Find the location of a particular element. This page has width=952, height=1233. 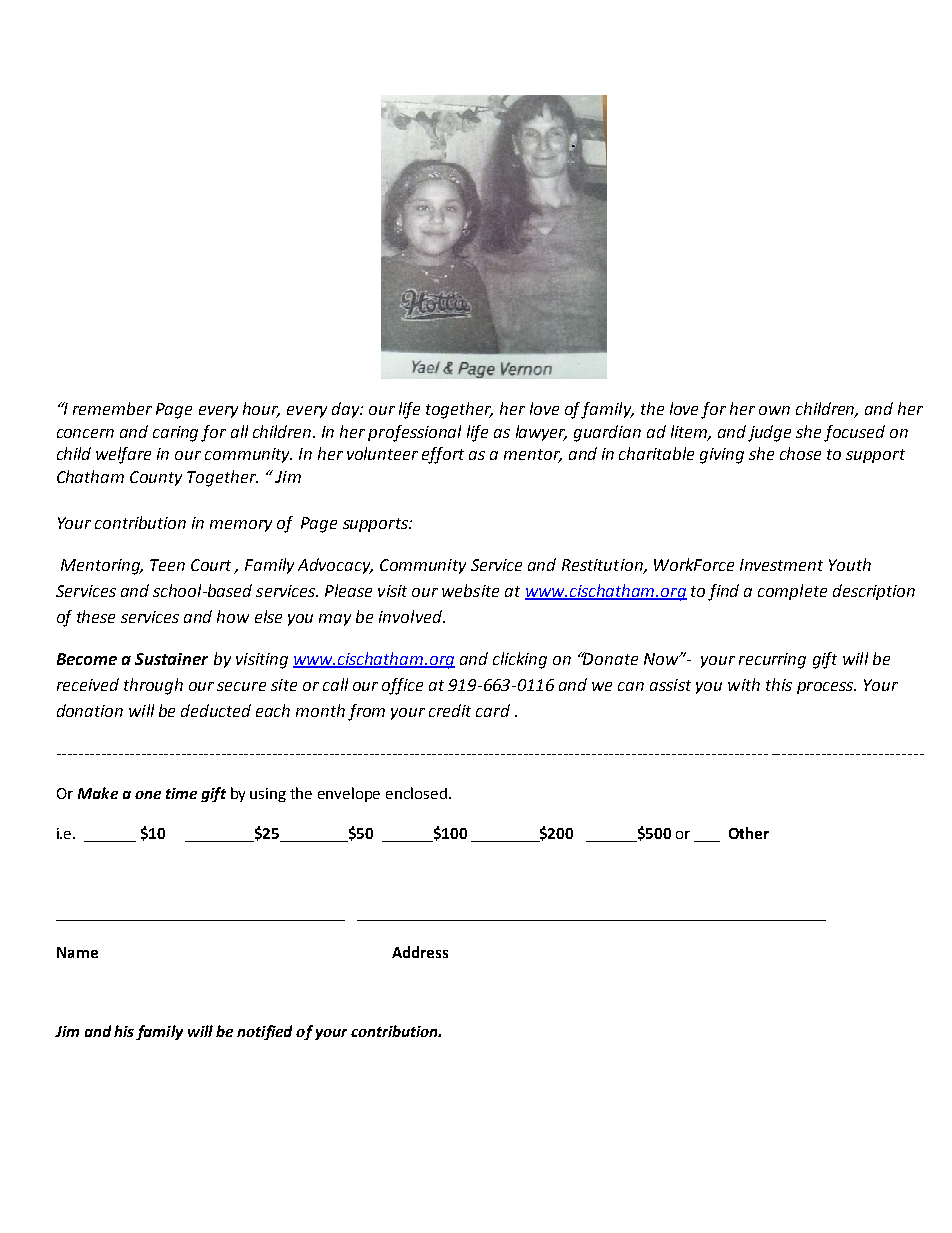

Investment is located at coordinates (781, 565).
